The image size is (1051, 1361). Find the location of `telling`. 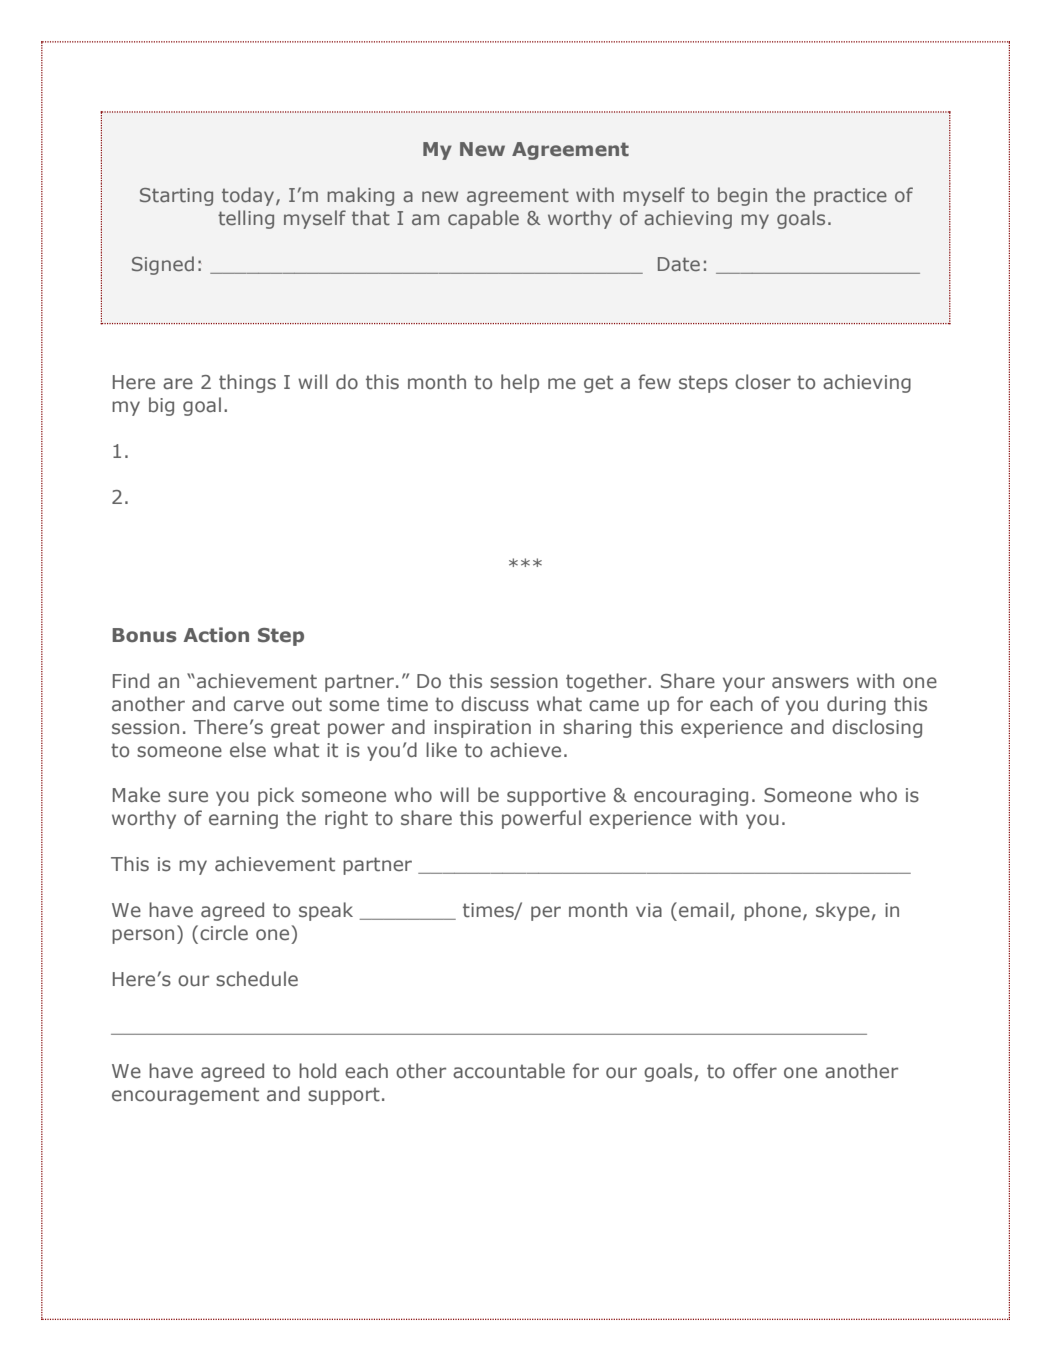

telling is located at coordinates (246, 219).
